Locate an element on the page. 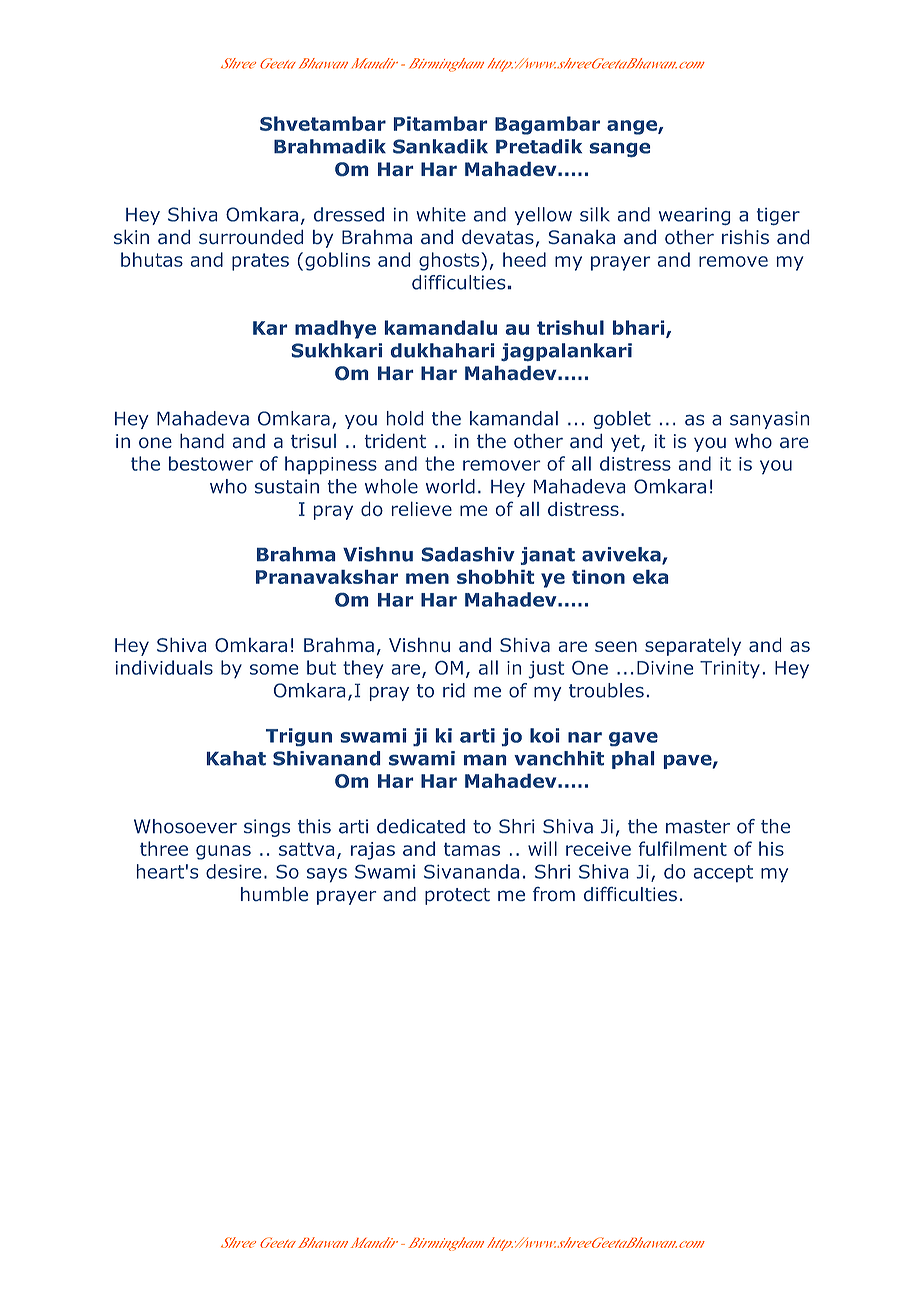 The image size is (924, 1308). hand is located at coordinates (202, 440).
